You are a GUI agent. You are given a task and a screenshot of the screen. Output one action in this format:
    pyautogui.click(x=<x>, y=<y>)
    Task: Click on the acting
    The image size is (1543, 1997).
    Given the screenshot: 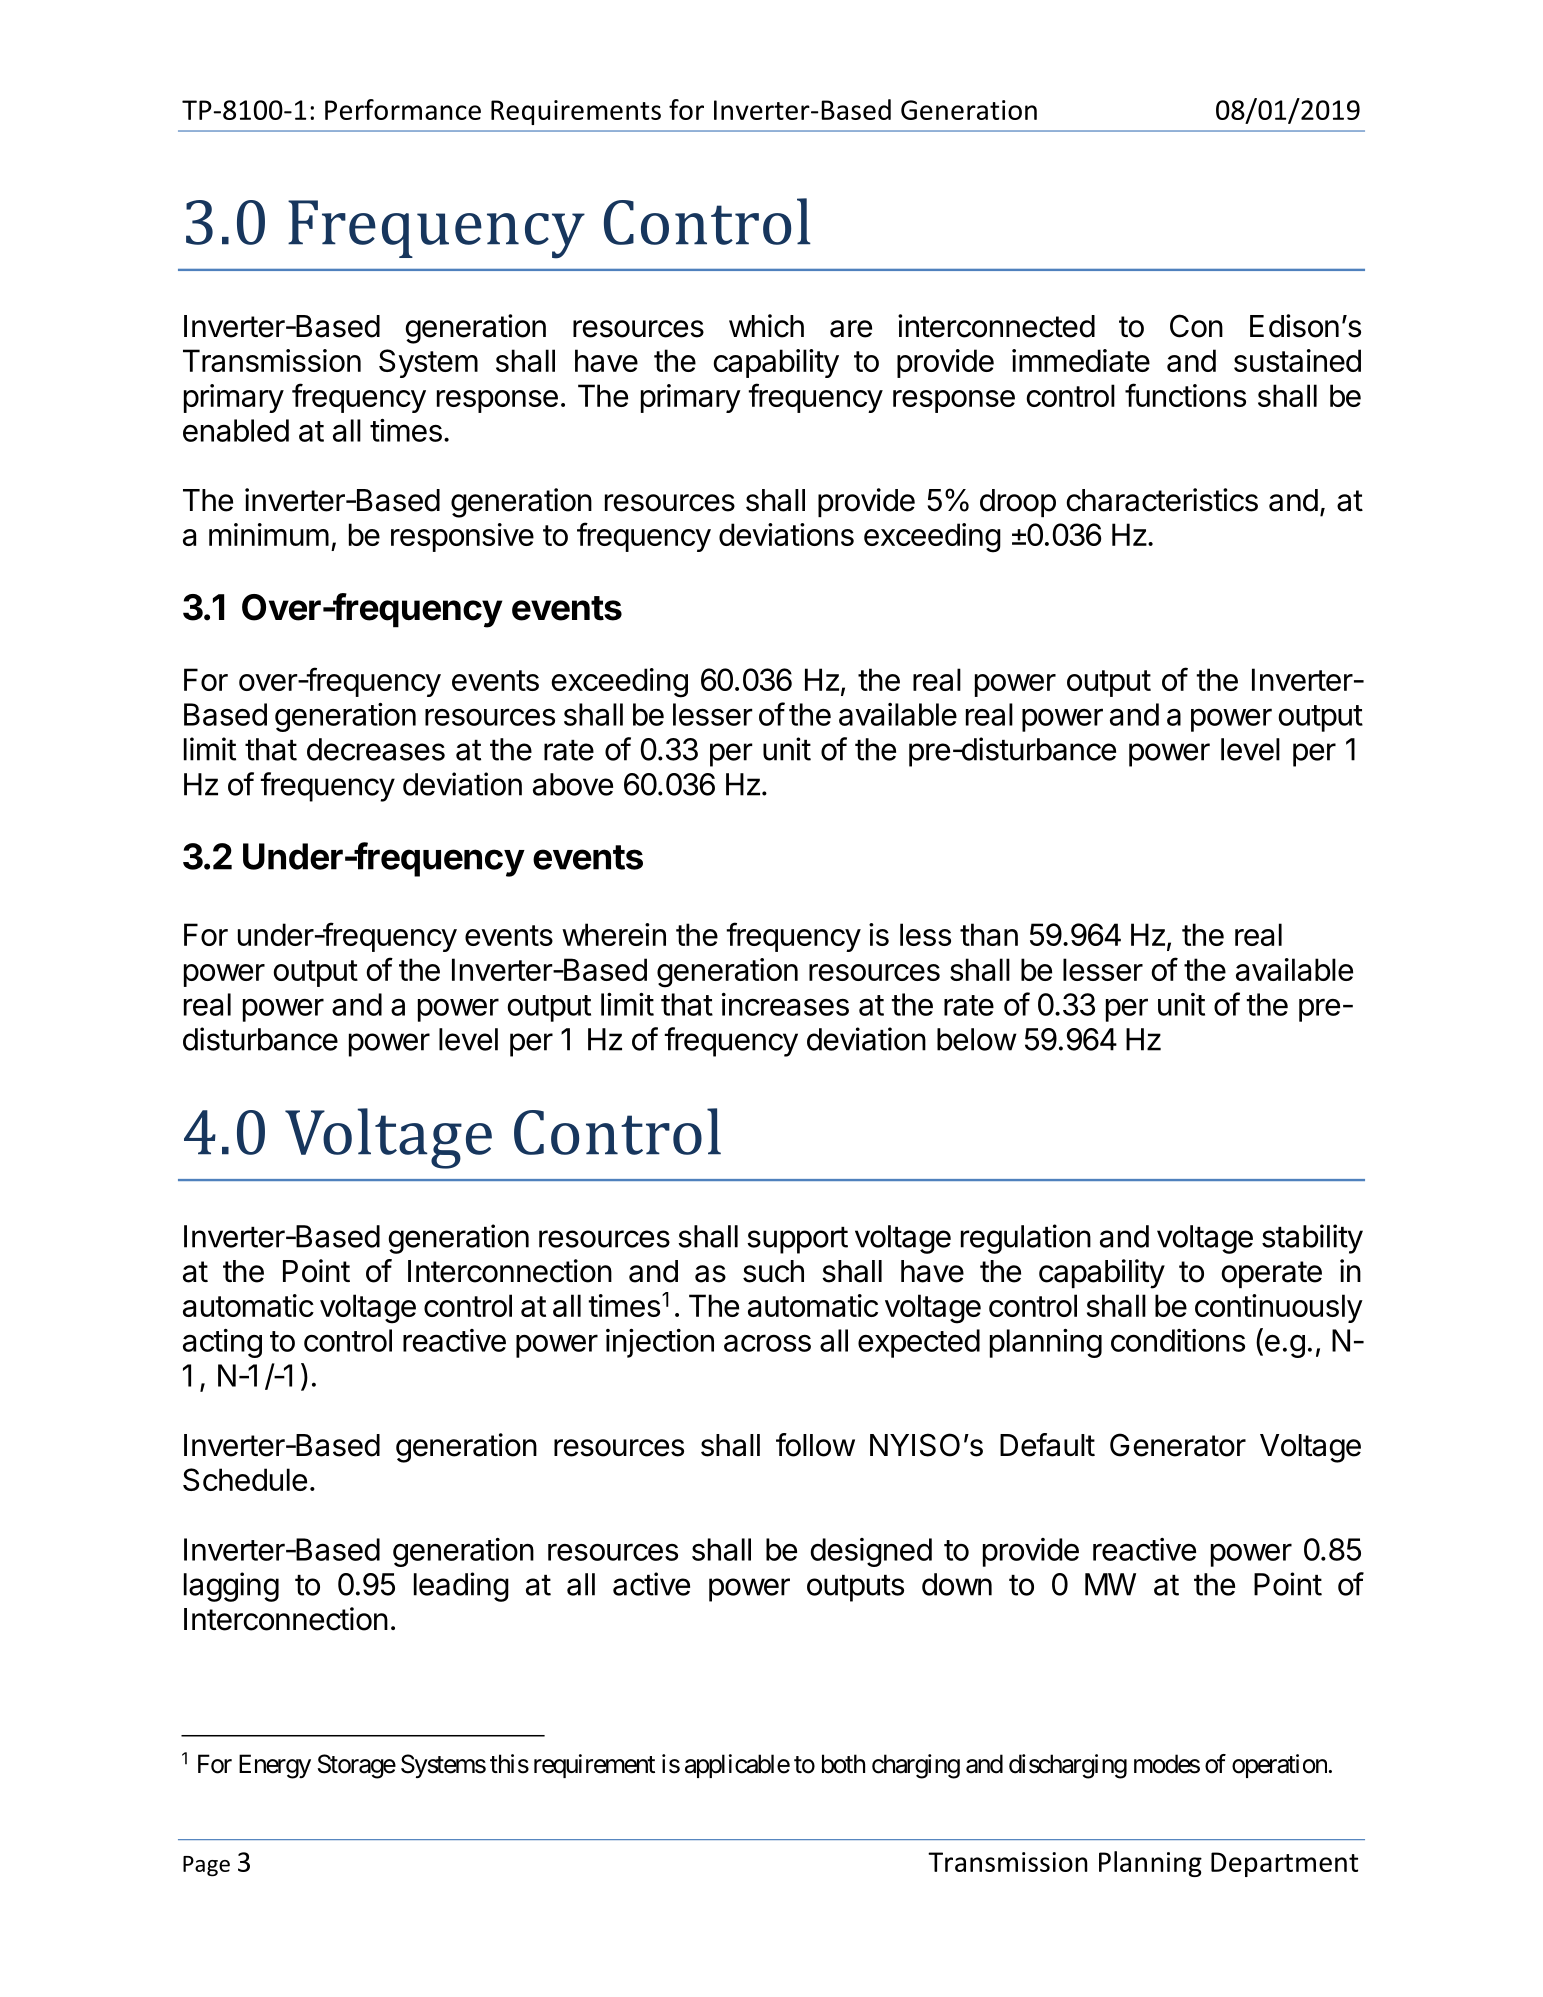 What is the action you would take?
    pyautogui.click(x=222, y=1343)
